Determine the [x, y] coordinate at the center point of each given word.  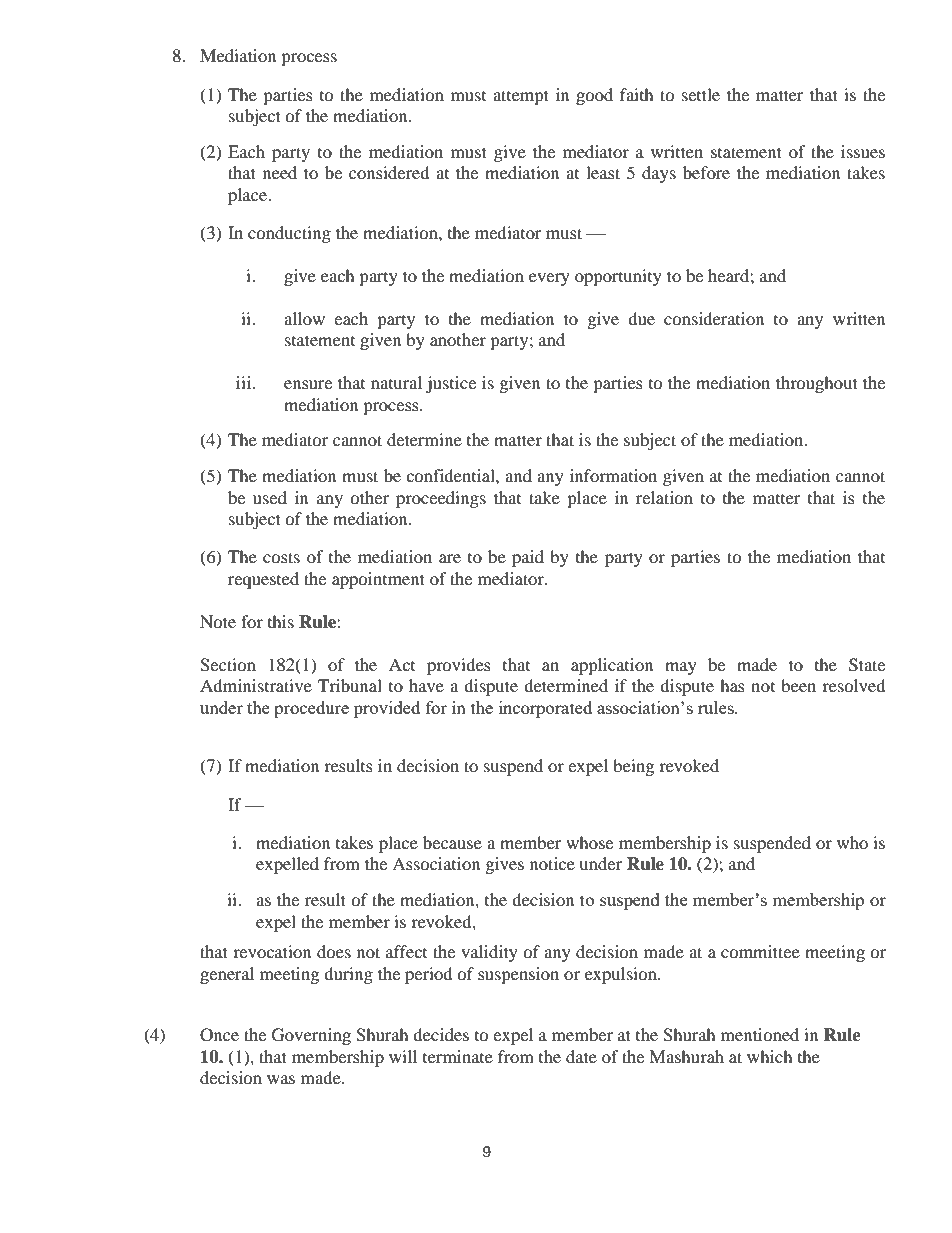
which [770, 1056]
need [280, 172]
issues [863, 151]
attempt [521, 97]
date [581, 1056]
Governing [311, 1036]
